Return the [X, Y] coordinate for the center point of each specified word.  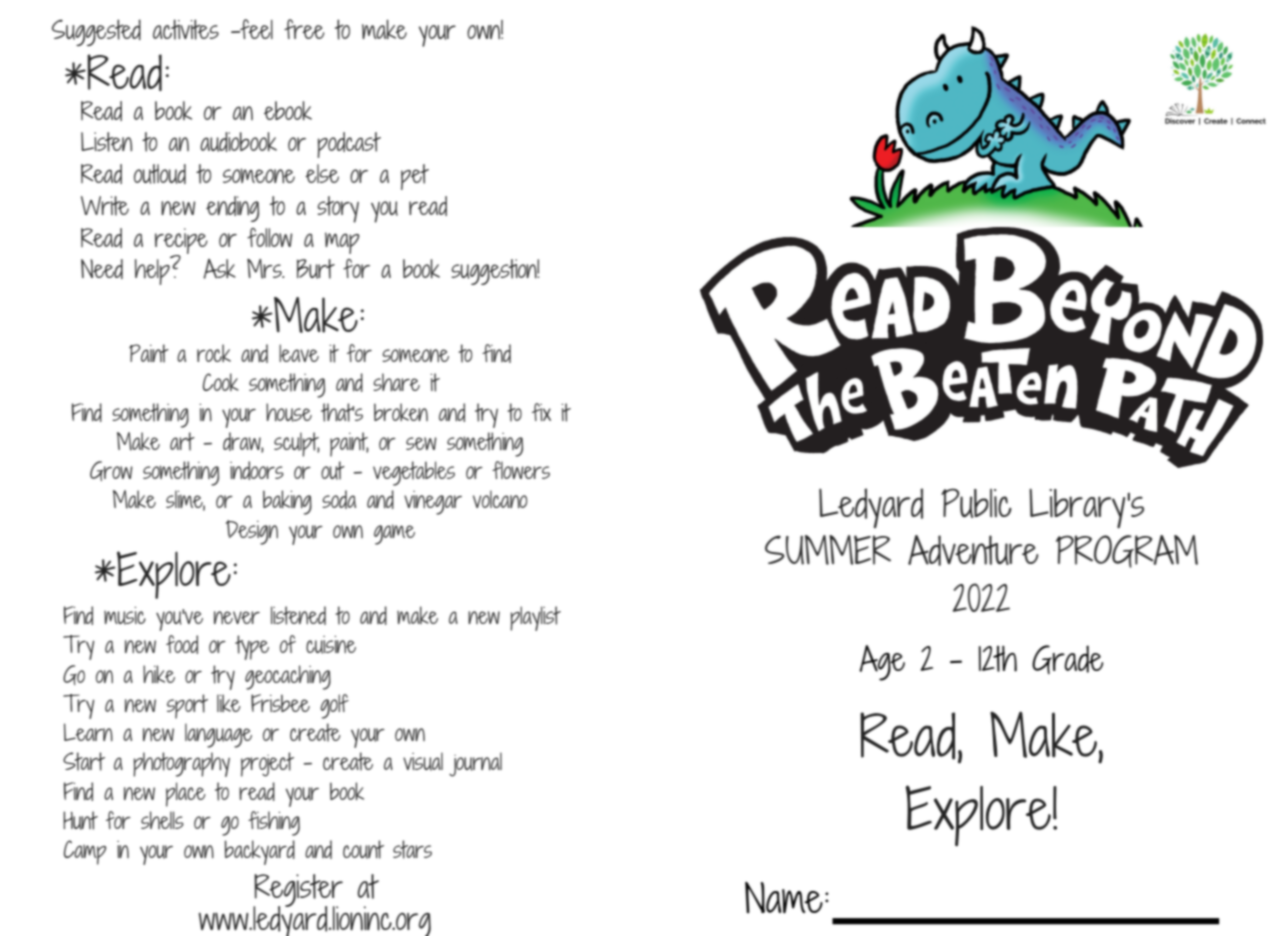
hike [159, 674]
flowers [521, 470]
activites [186, 29]
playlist [535, 618]
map [342, 243]
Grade [1067, 659]
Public [976, 503]
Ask [219, 269]
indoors [257, 470]
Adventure [973, 550]
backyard [260, 852]
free [304, 29]
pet [415, 177]
